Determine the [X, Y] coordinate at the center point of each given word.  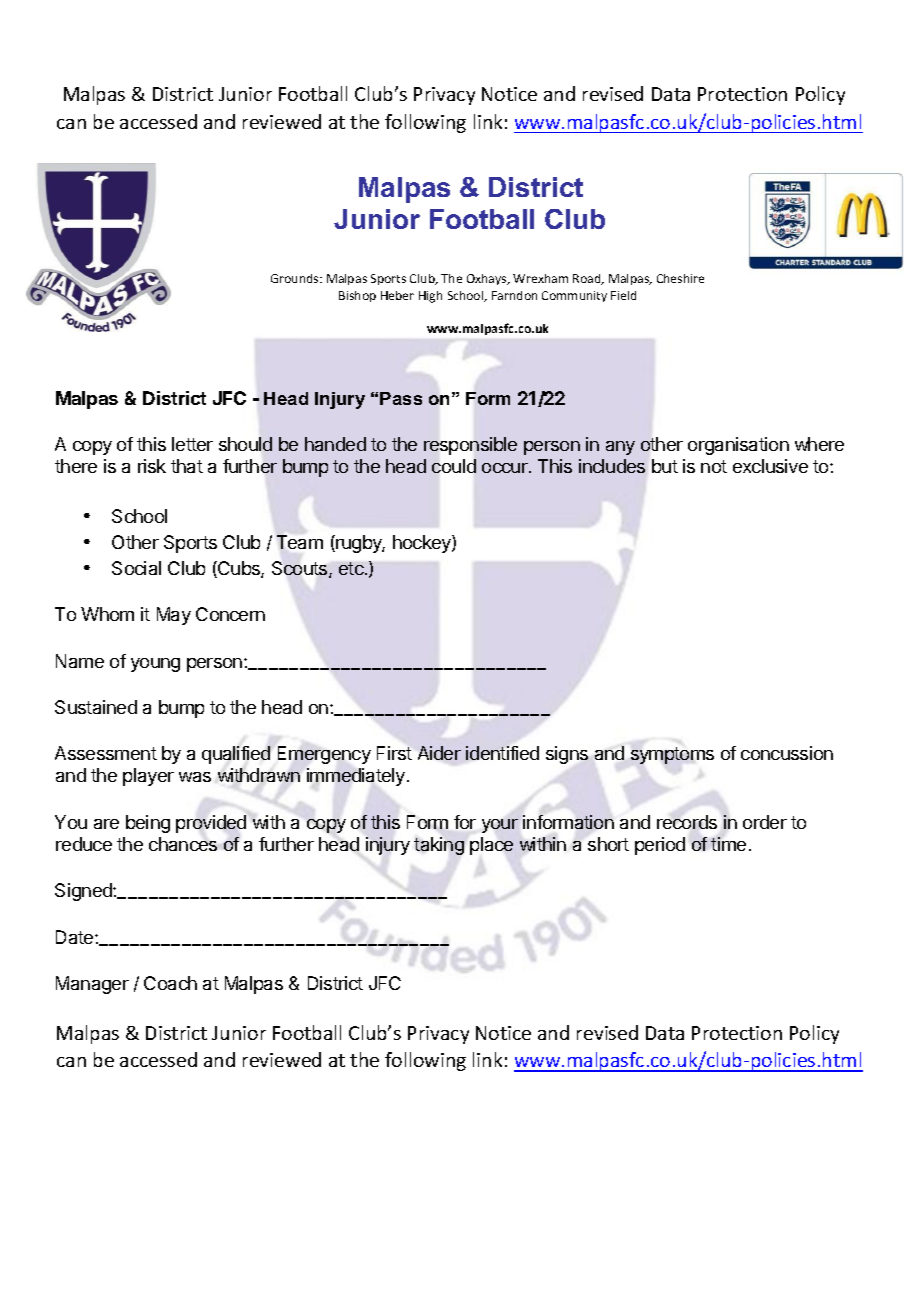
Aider [439, 753]
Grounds [296, 278]
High [430, 297]
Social [136, 568]
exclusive [770, 466]
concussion [787, 753]
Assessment [106, 753]
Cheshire [680, 278]
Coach [170, 983]
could [454, 466]
